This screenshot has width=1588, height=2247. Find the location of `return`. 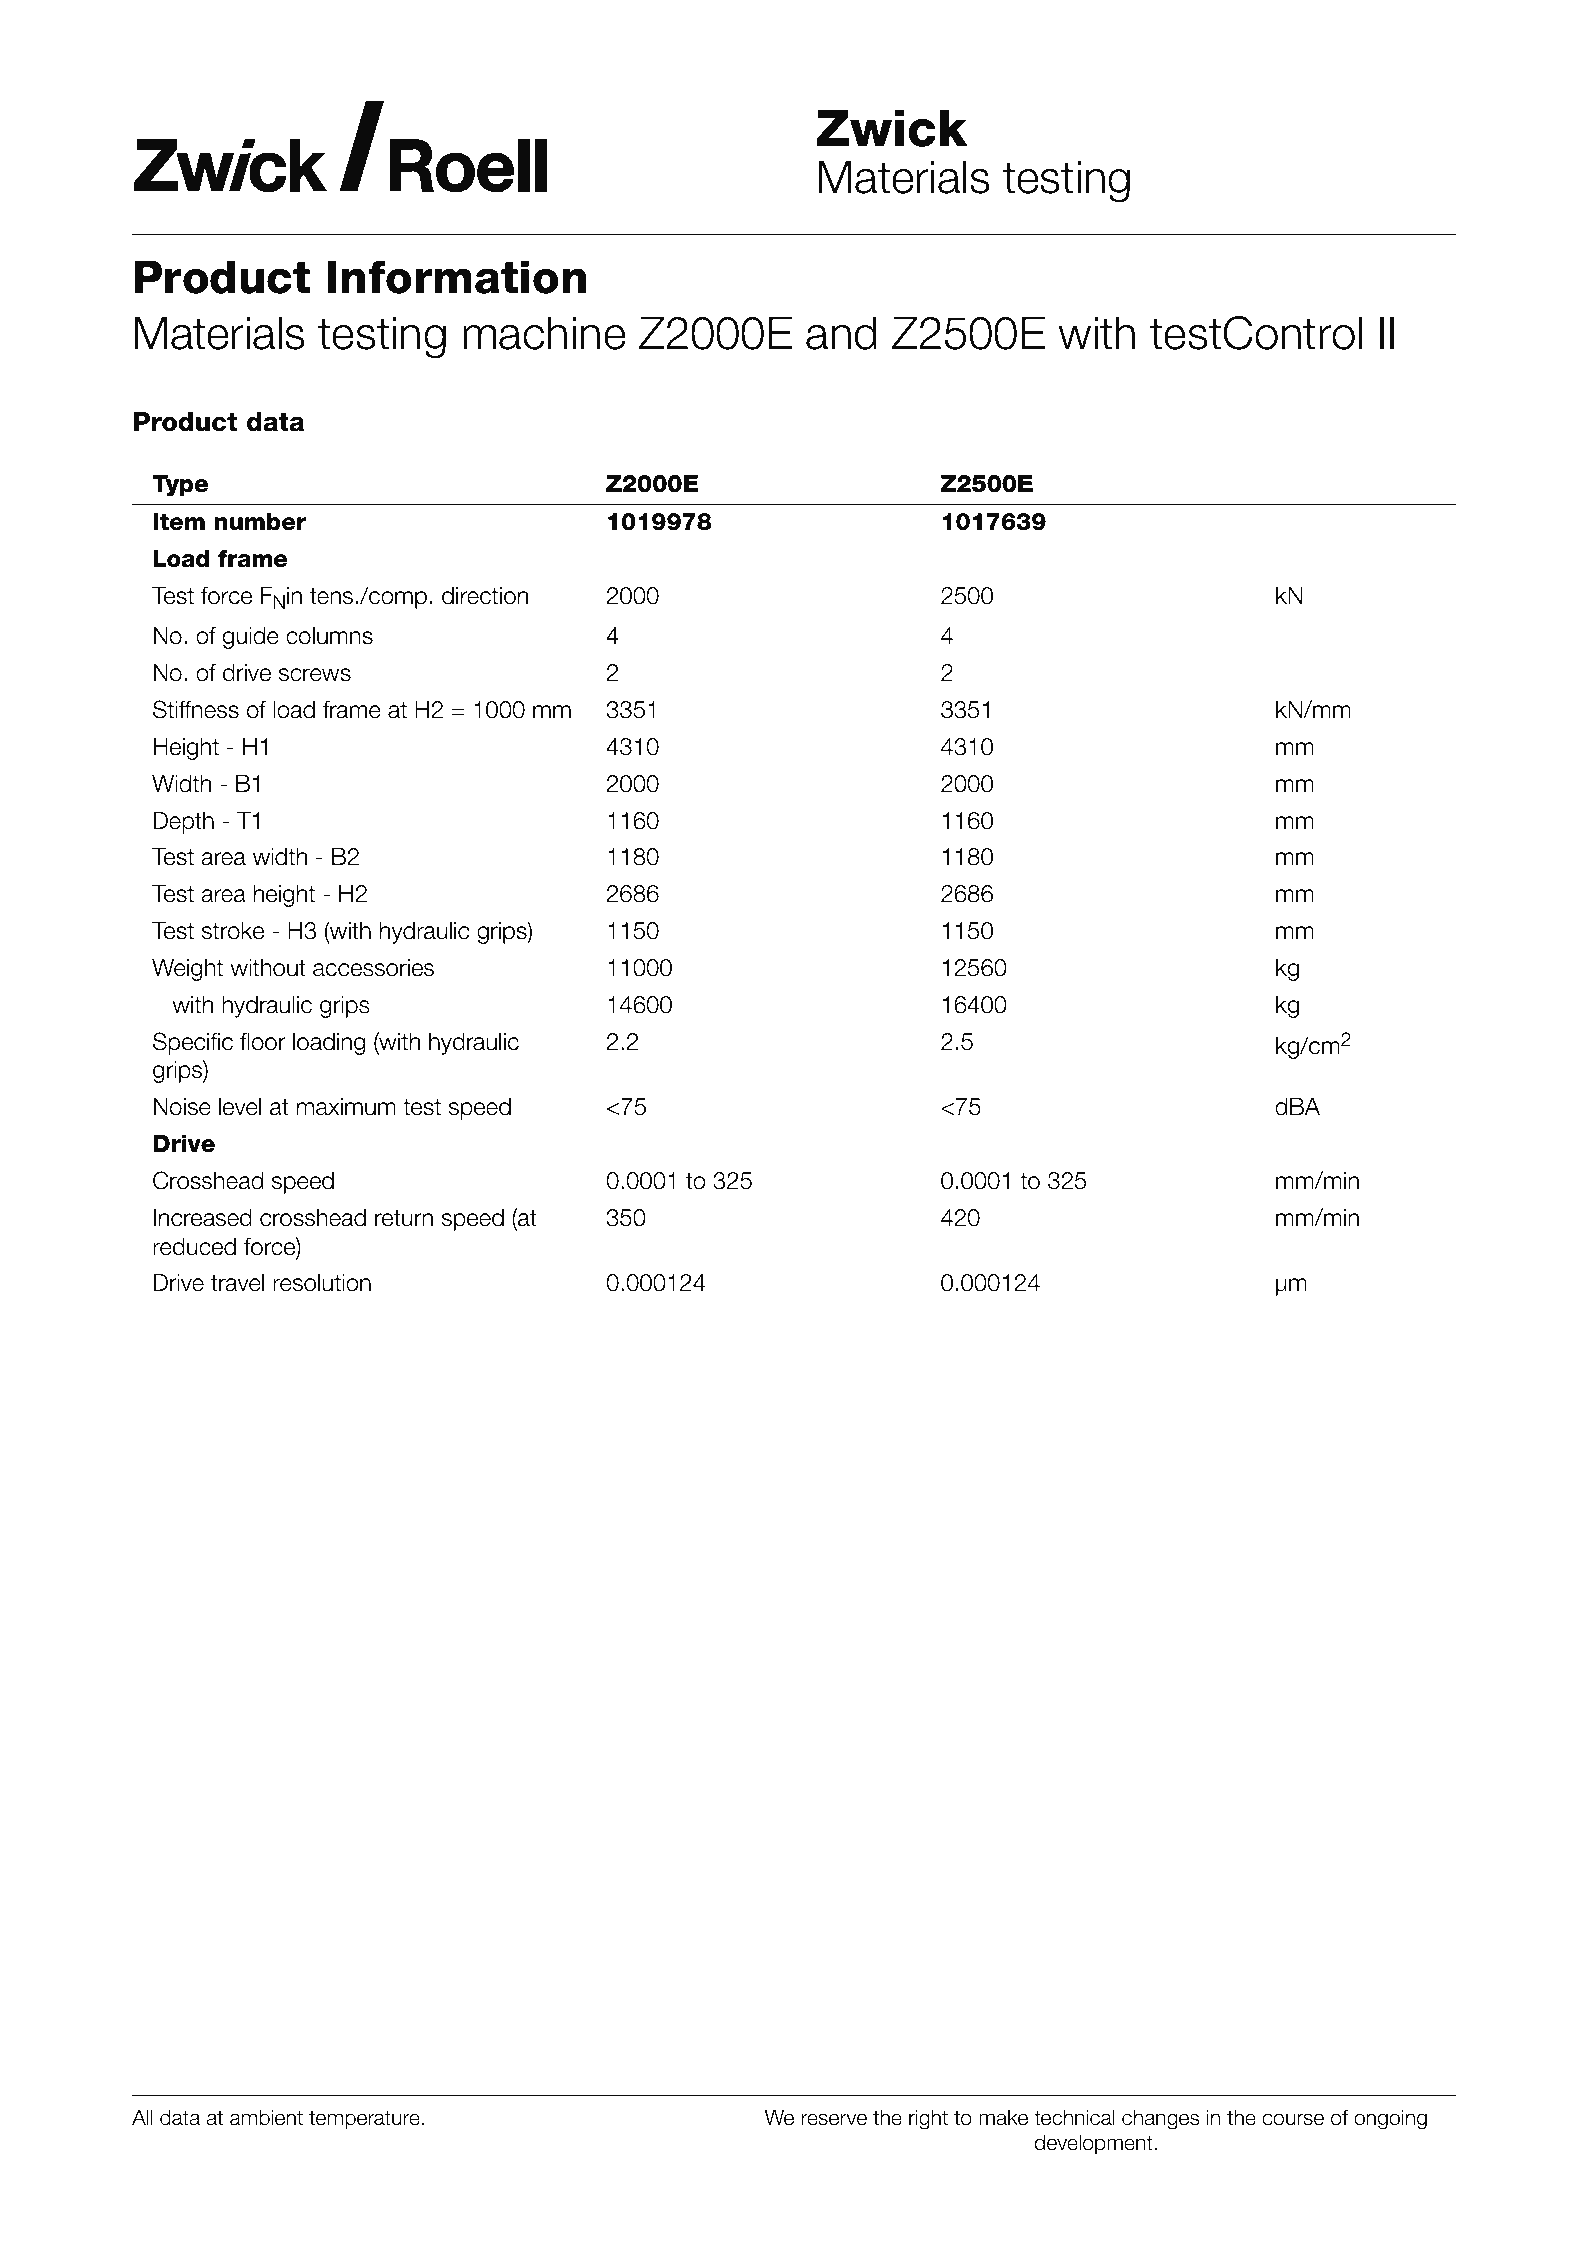

return is located at coordinates (404, 1218).
